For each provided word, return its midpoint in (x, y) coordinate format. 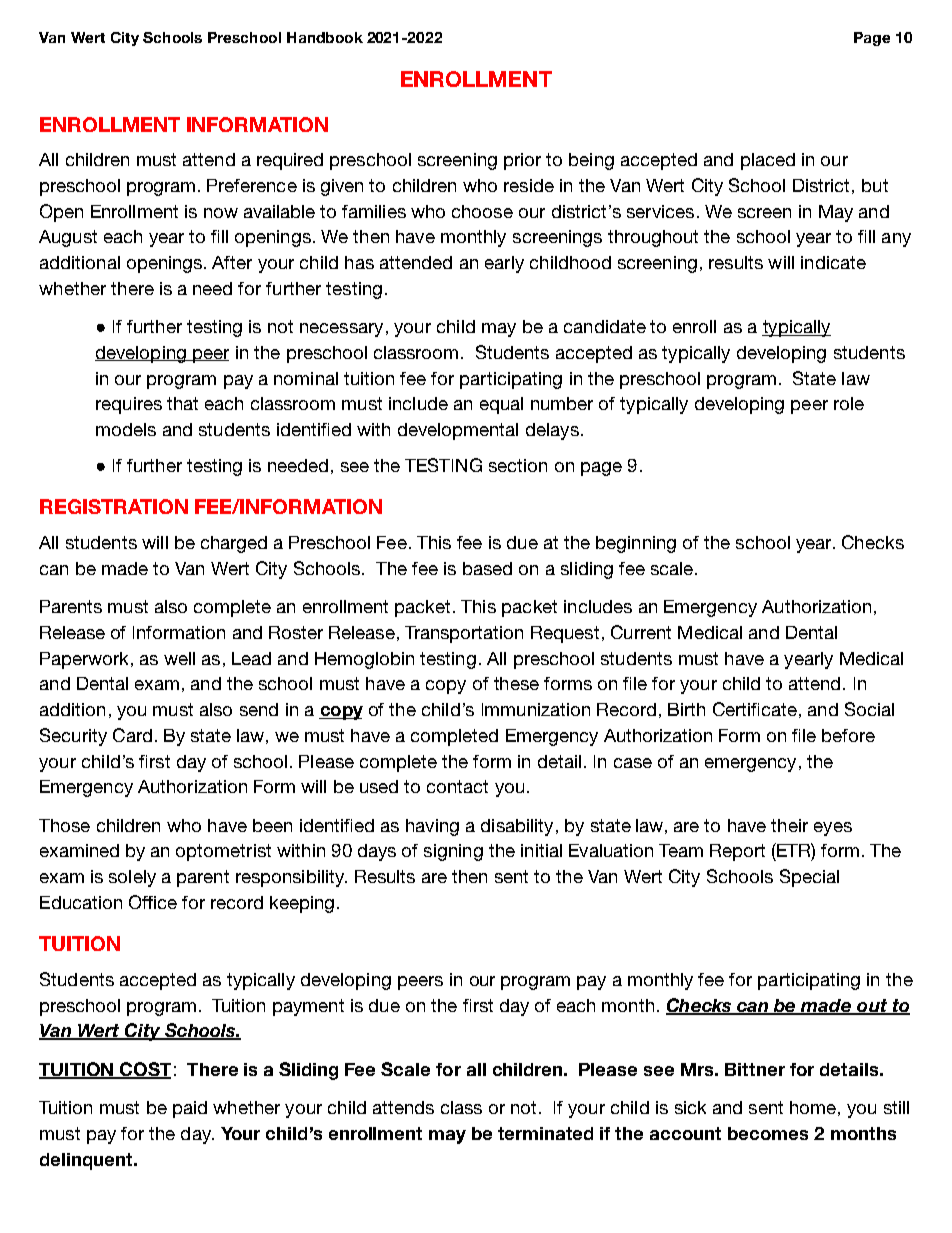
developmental (458, 431)
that (182, 403)
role (849, 403)
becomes (768, 1133)
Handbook (325, 37)
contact (457, 786)
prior (522, 161)
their (789, 825)
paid (190, 1109)
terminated (545, 1133)
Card (132, 735)
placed (768, 161)
